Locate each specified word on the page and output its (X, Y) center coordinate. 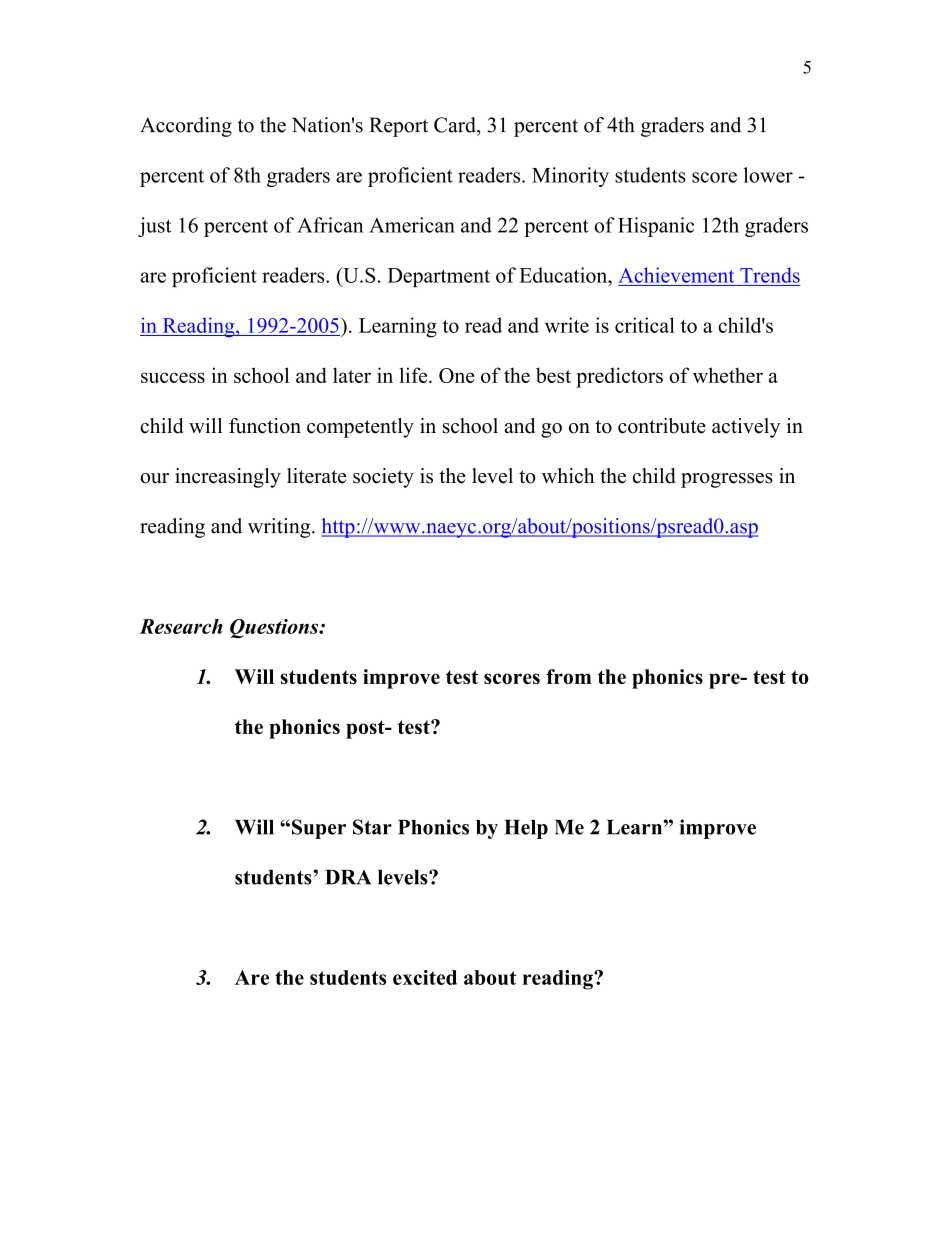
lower (768, 175)
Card (456, 125)
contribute (662, 426)
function (265, 426)
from (568, 676)
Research (181, 626)
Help (526, 829)
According (186, 127)
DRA (348, 877)
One (456, 375)
